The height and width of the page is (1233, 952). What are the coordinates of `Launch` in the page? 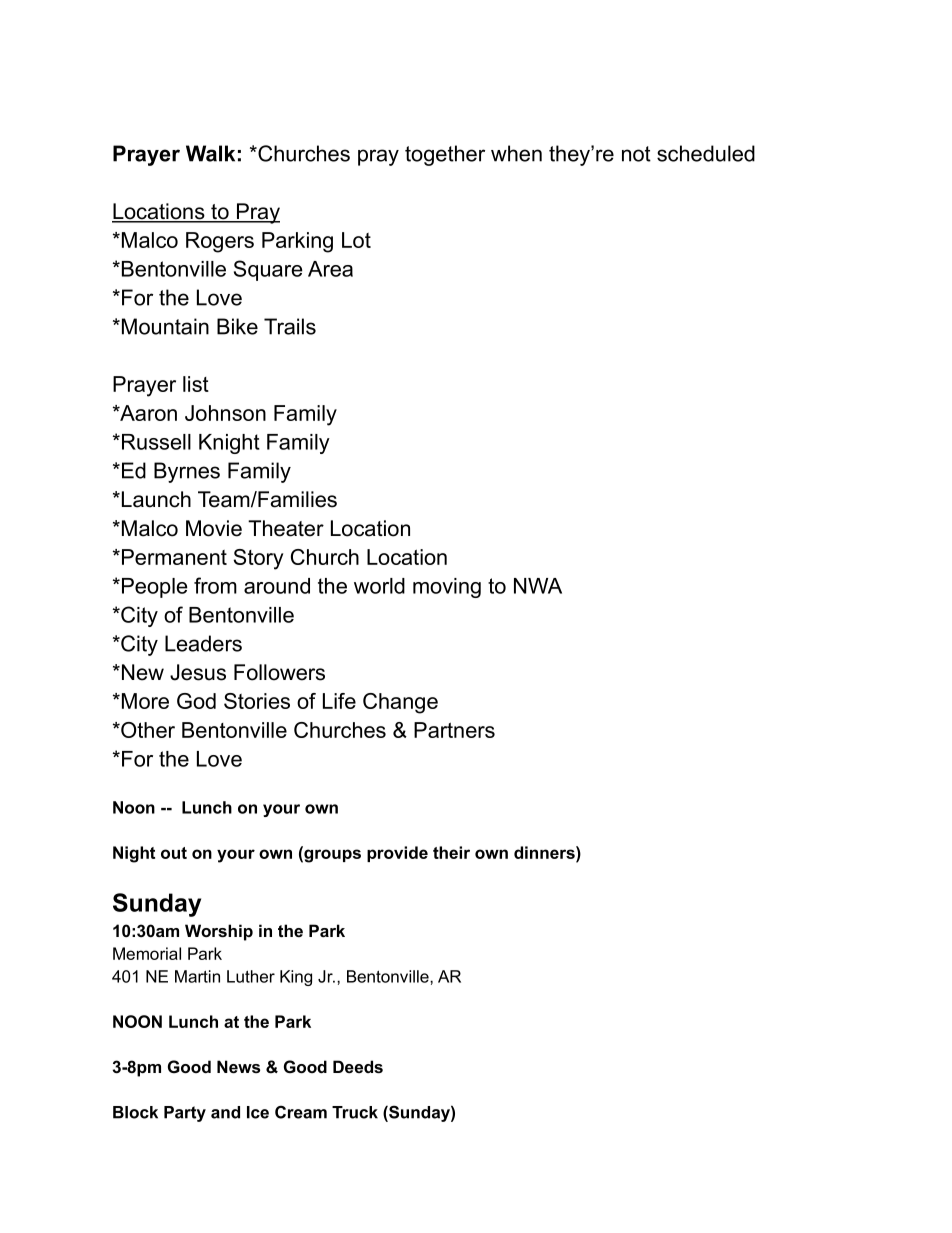 It's located at (156, 499).
